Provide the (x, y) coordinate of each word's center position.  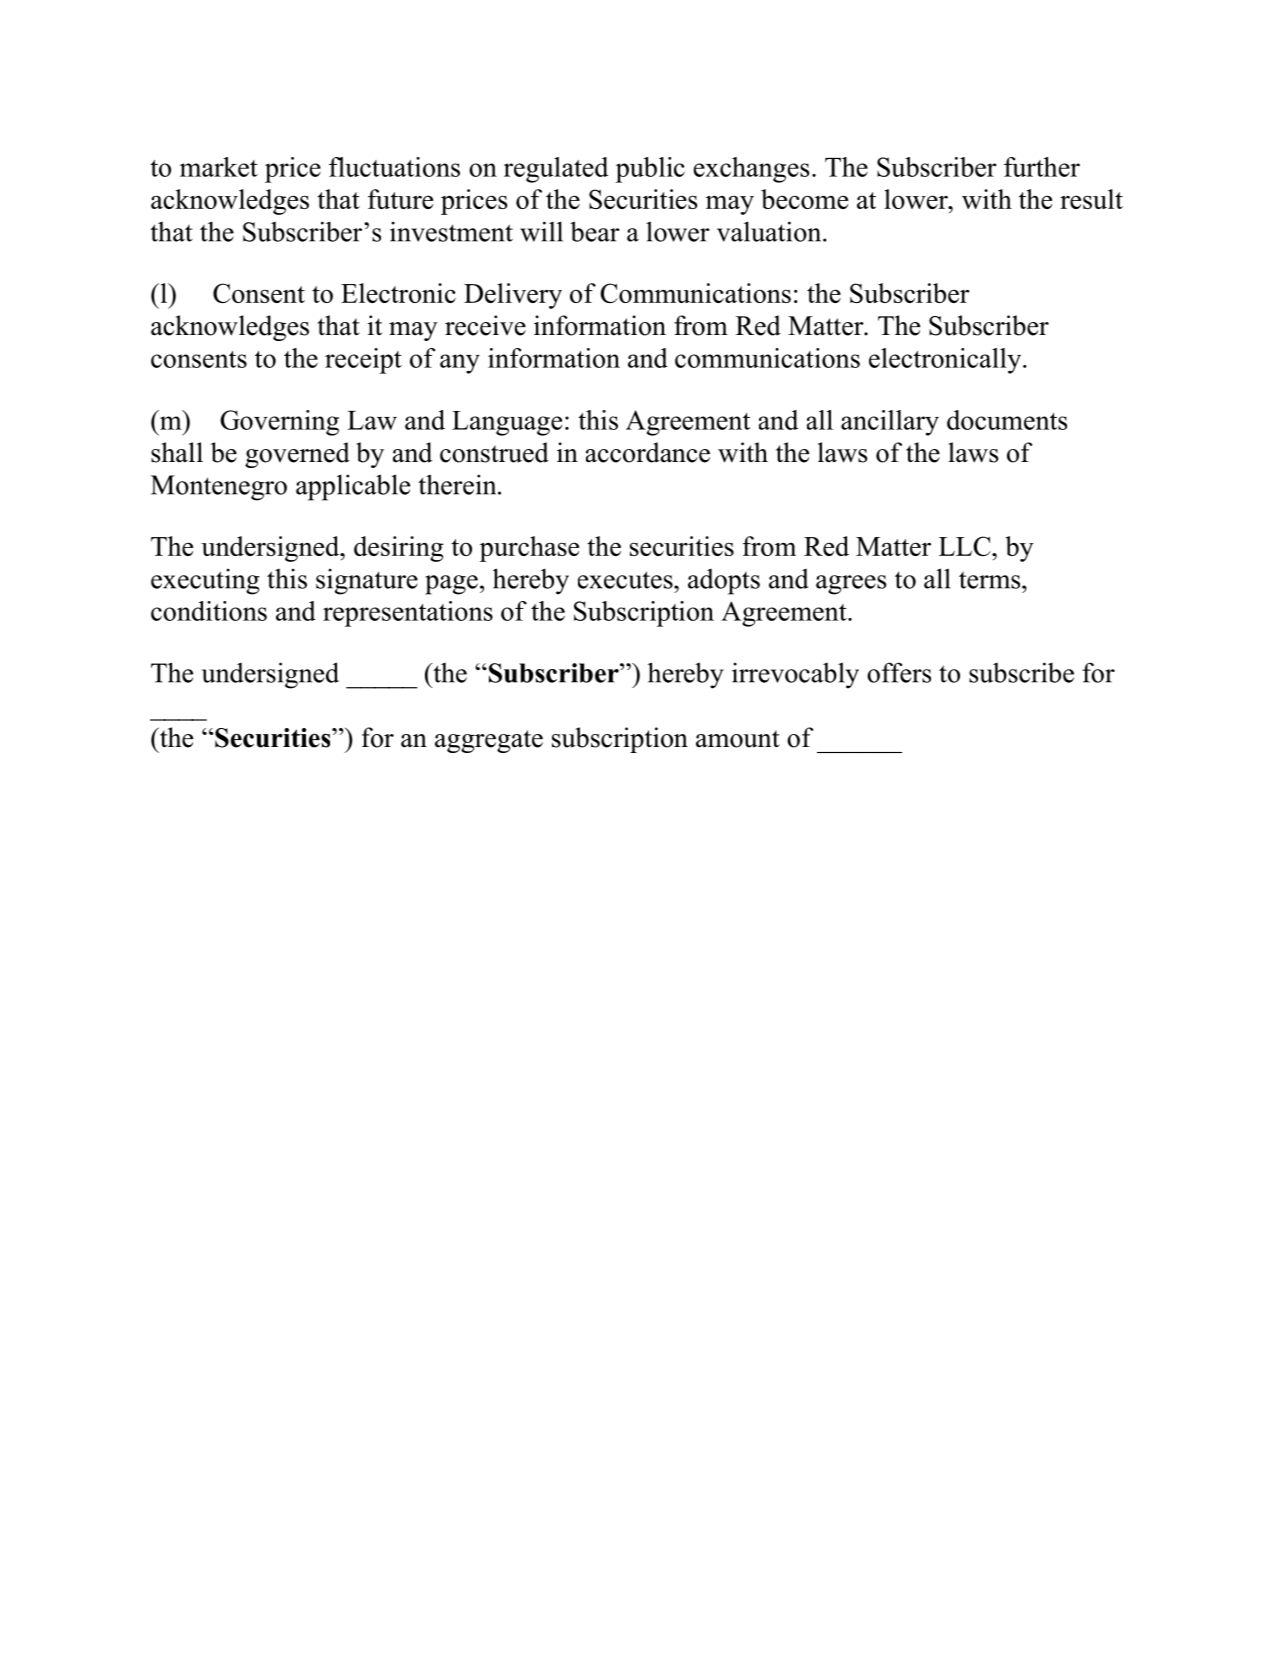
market (219, 167)
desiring (399, 549)
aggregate (489, 741)
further (1042, 167)
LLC (966, 546)
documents (1007, 420)
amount (738, 739)
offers (899, 672)
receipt (363, 361)
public (650, 170)
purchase (529, 549)
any (460, 364)
